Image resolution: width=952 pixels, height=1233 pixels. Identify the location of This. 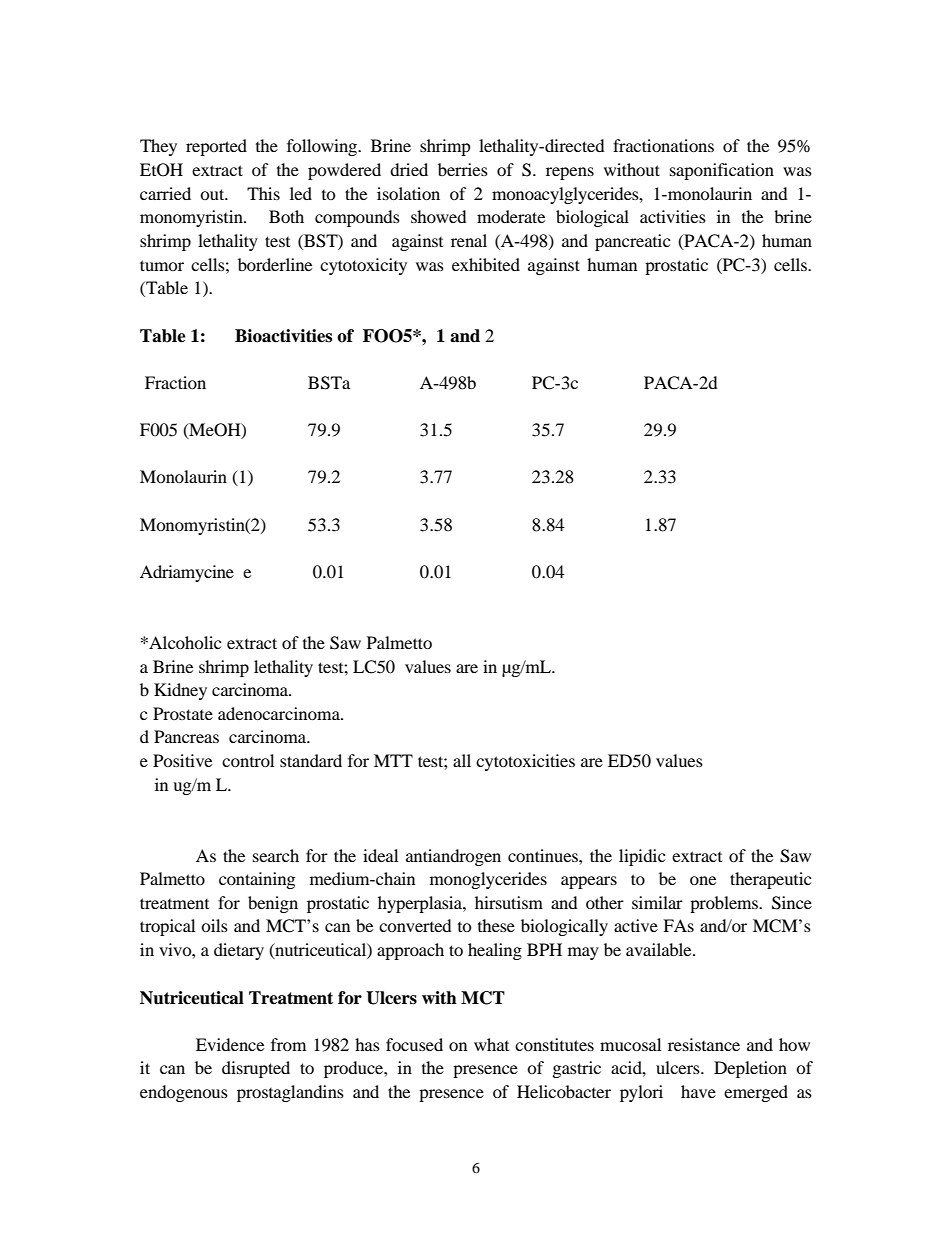
(263, 193).
